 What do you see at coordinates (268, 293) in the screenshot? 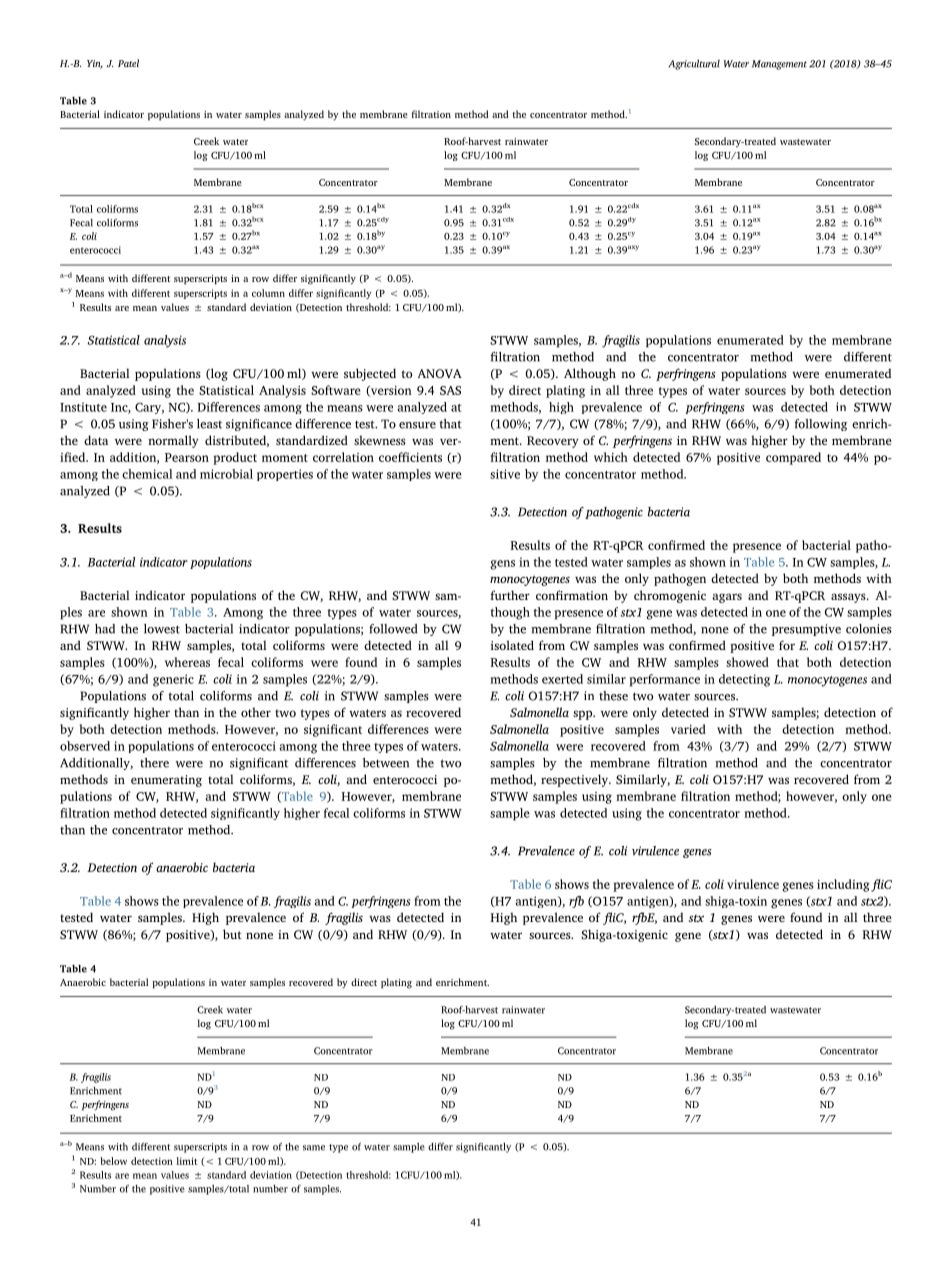
I see `column` at bounding box center [268, 293].
